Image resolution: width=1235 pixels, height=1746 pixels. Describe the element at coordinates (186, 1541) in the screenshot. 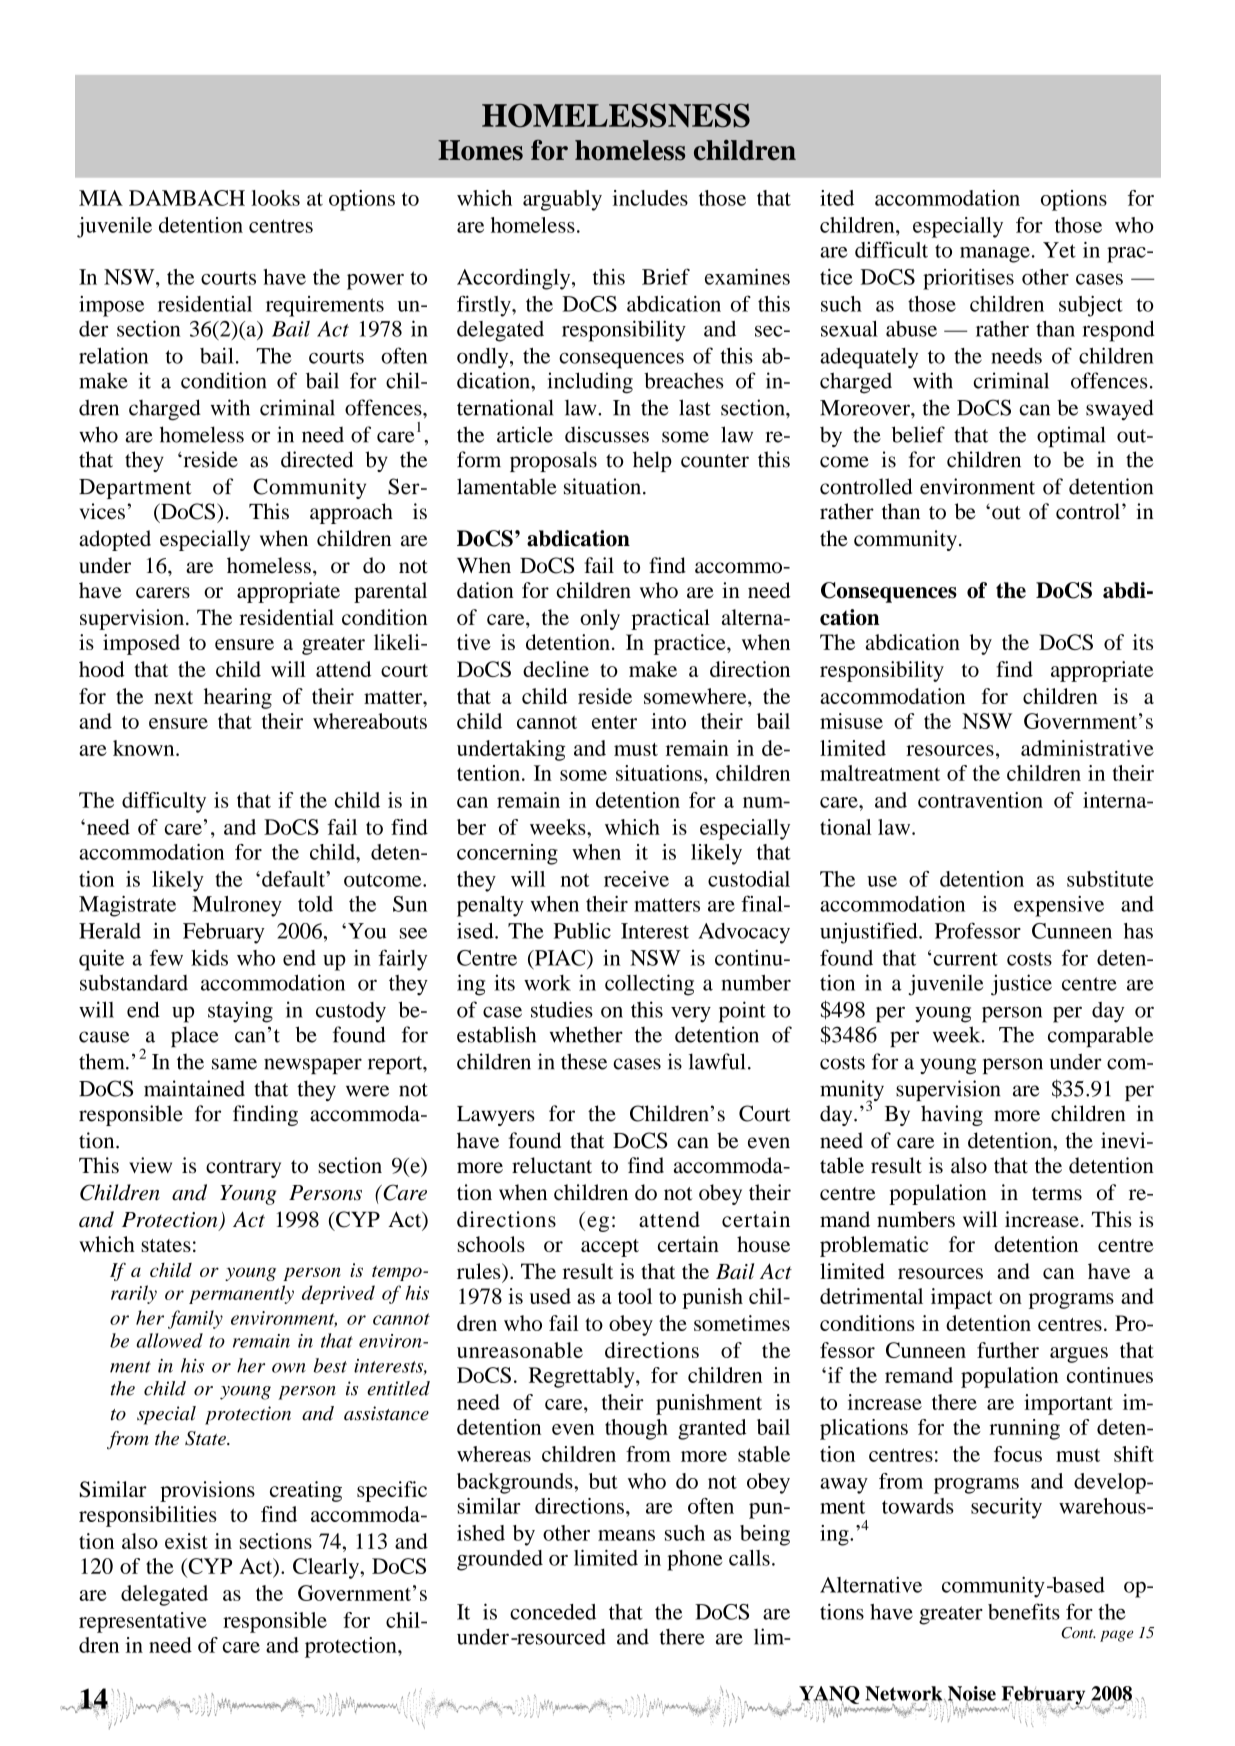

I see `exist` at that location.
